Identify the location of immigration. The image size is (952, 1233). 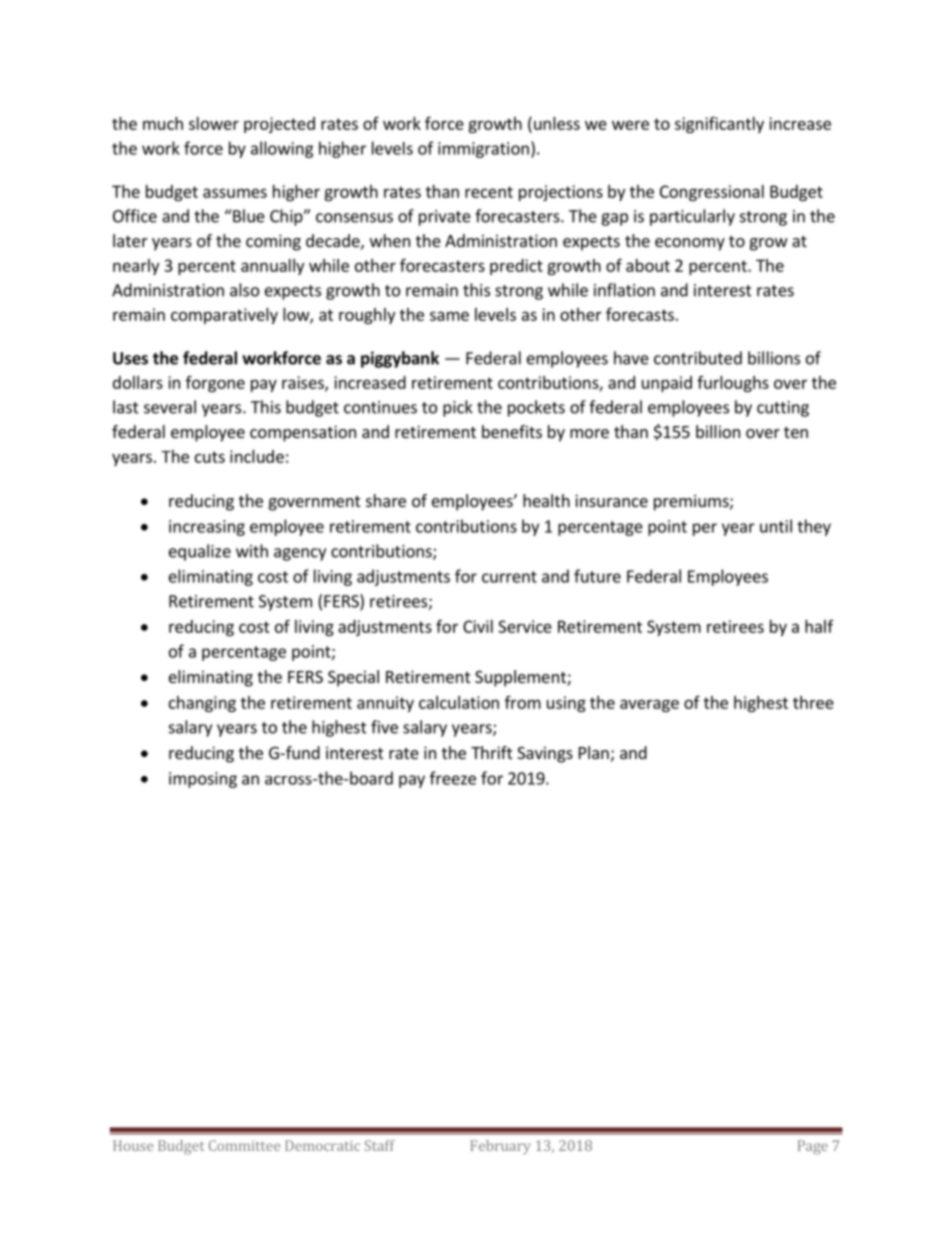
(483, 150).
